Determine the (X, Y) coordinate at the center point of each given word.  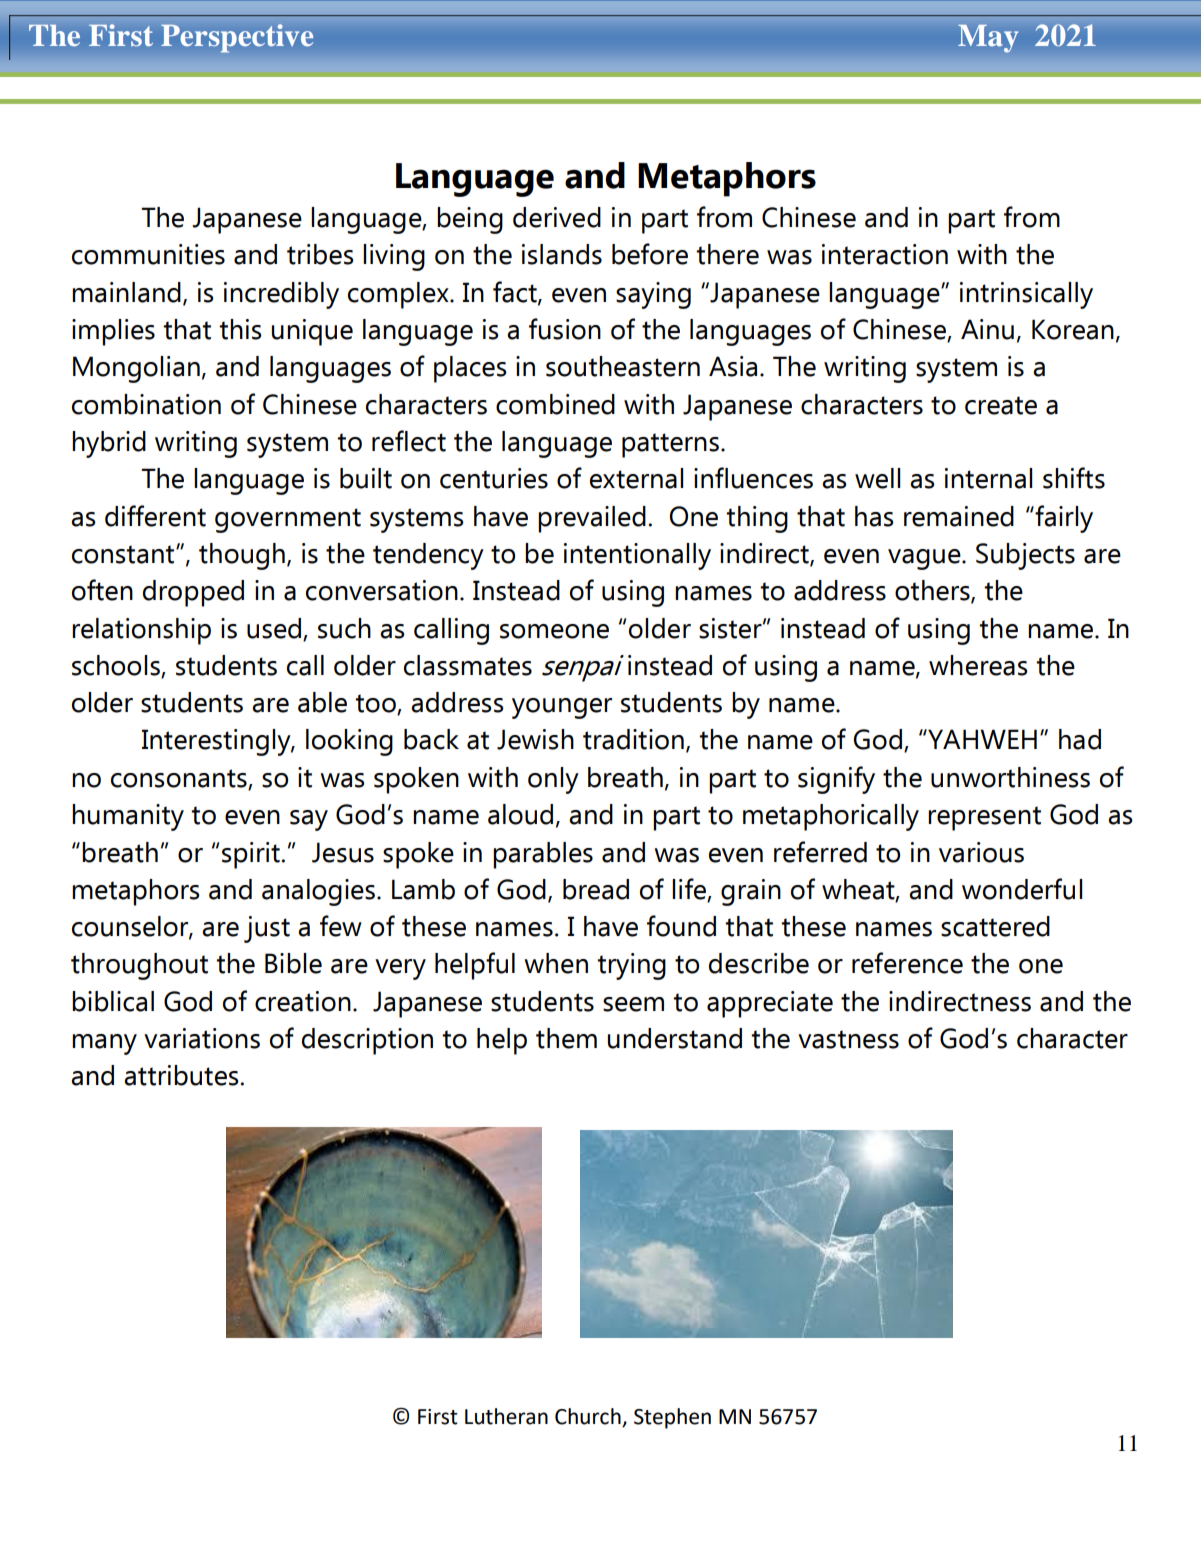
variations (202, 1038)
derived (557, 217)
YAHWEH (981, 739)
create (1001, 405)
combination (146, 404)
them (566, 1038)
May (988, 38)
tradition (633, 739)
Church (588, 1416)
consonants (179, 778)
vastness (848, 1039)
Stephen (672, 1418)
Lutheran (506, 1416)
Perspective (237, 38)
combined (555, 404)
